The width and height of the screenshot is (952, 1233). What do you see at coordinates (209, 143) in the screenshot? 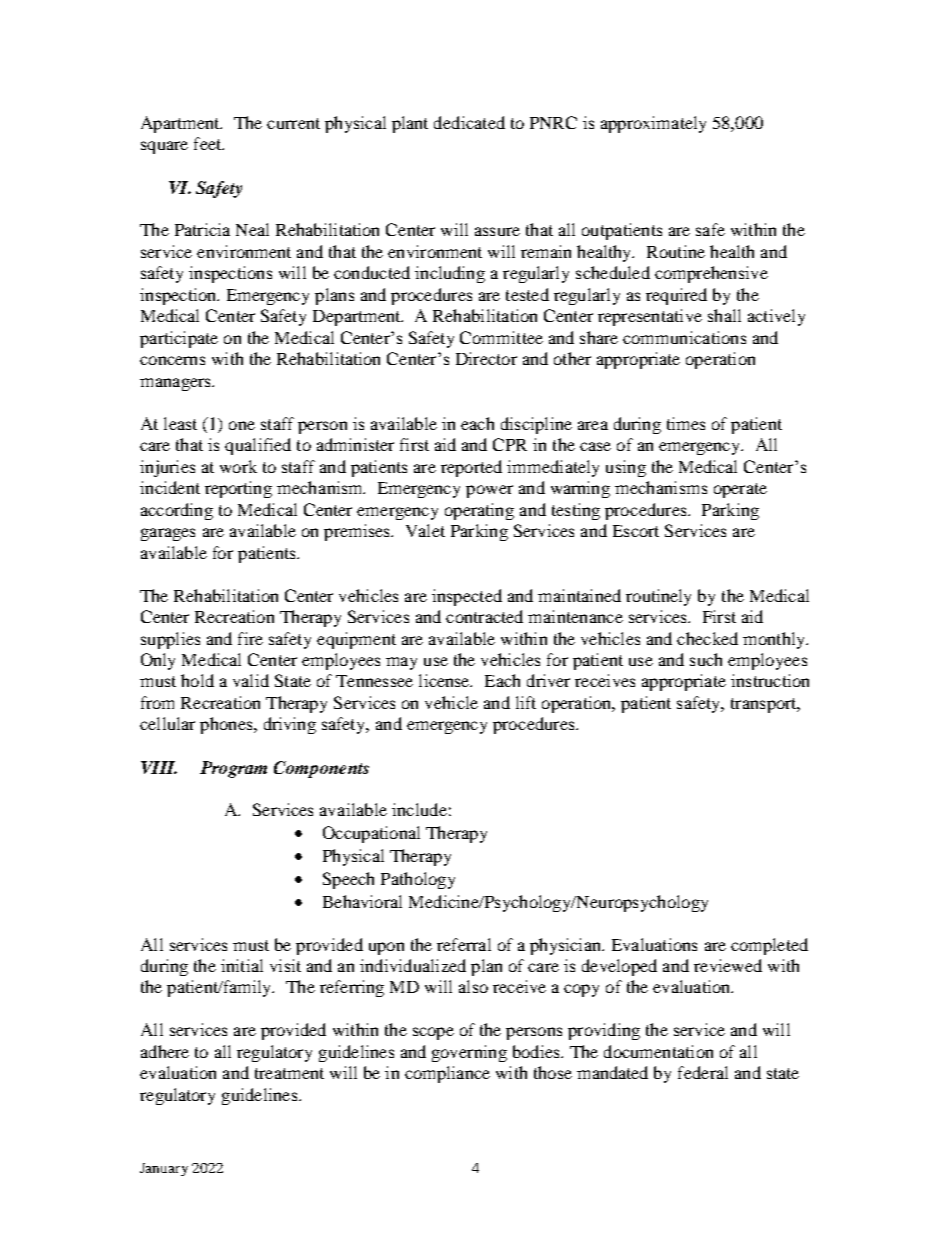
I see `feet` at bounding box center [209, 143].
